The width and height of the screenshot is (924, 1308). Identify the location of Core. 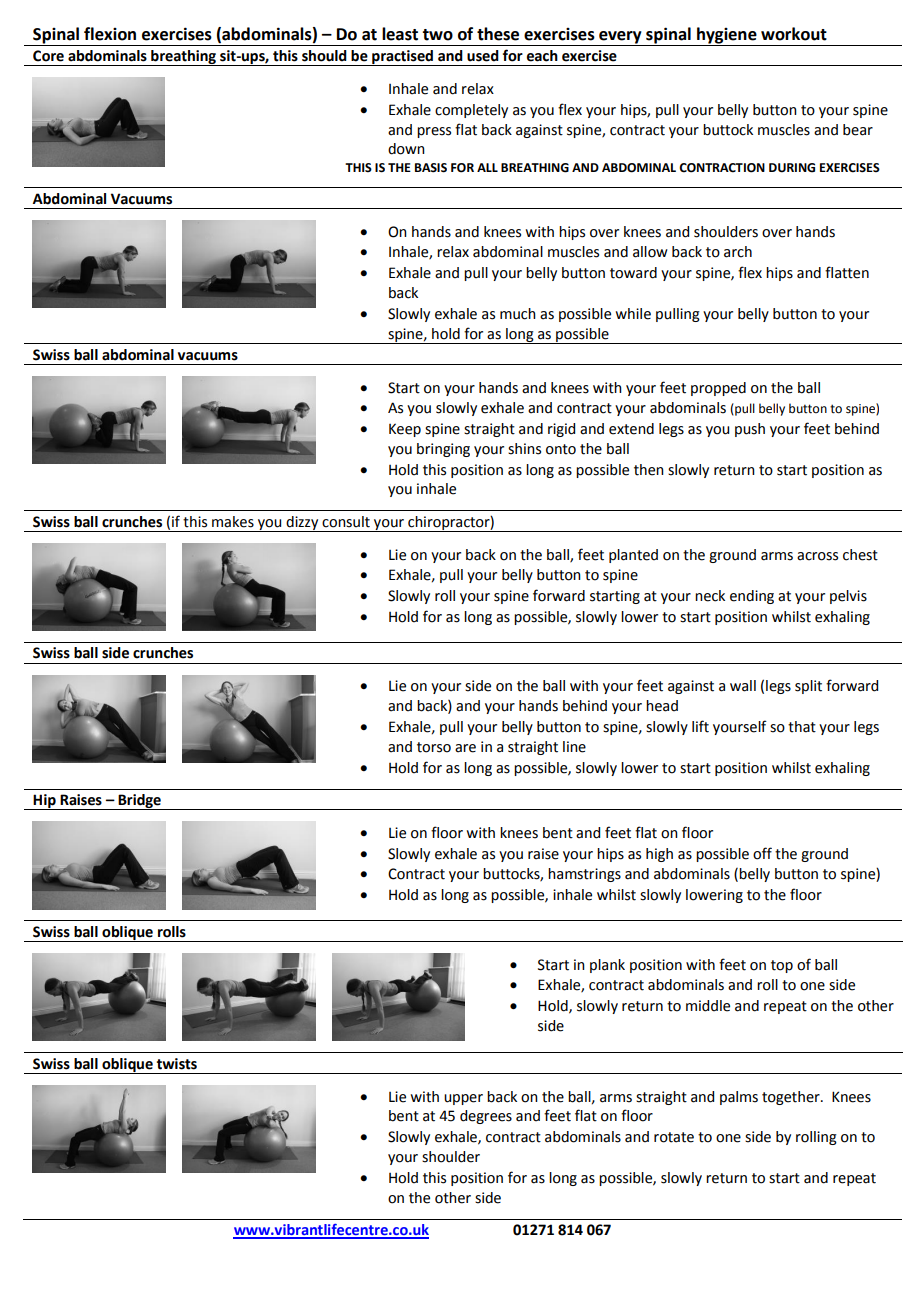
(48, 56).
